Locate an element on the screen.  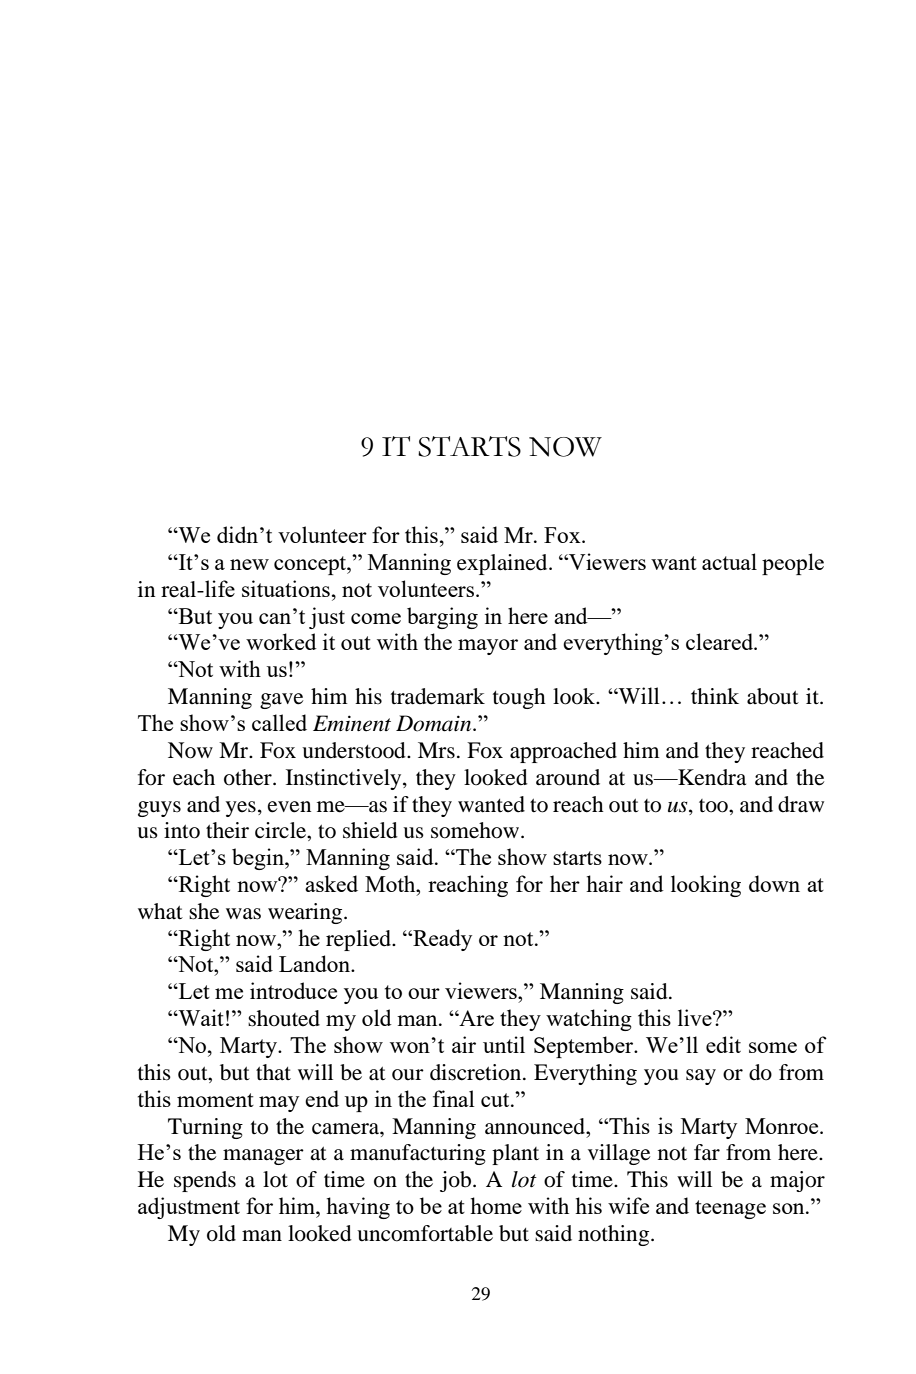
shield is located at coordinates (370, 830).
